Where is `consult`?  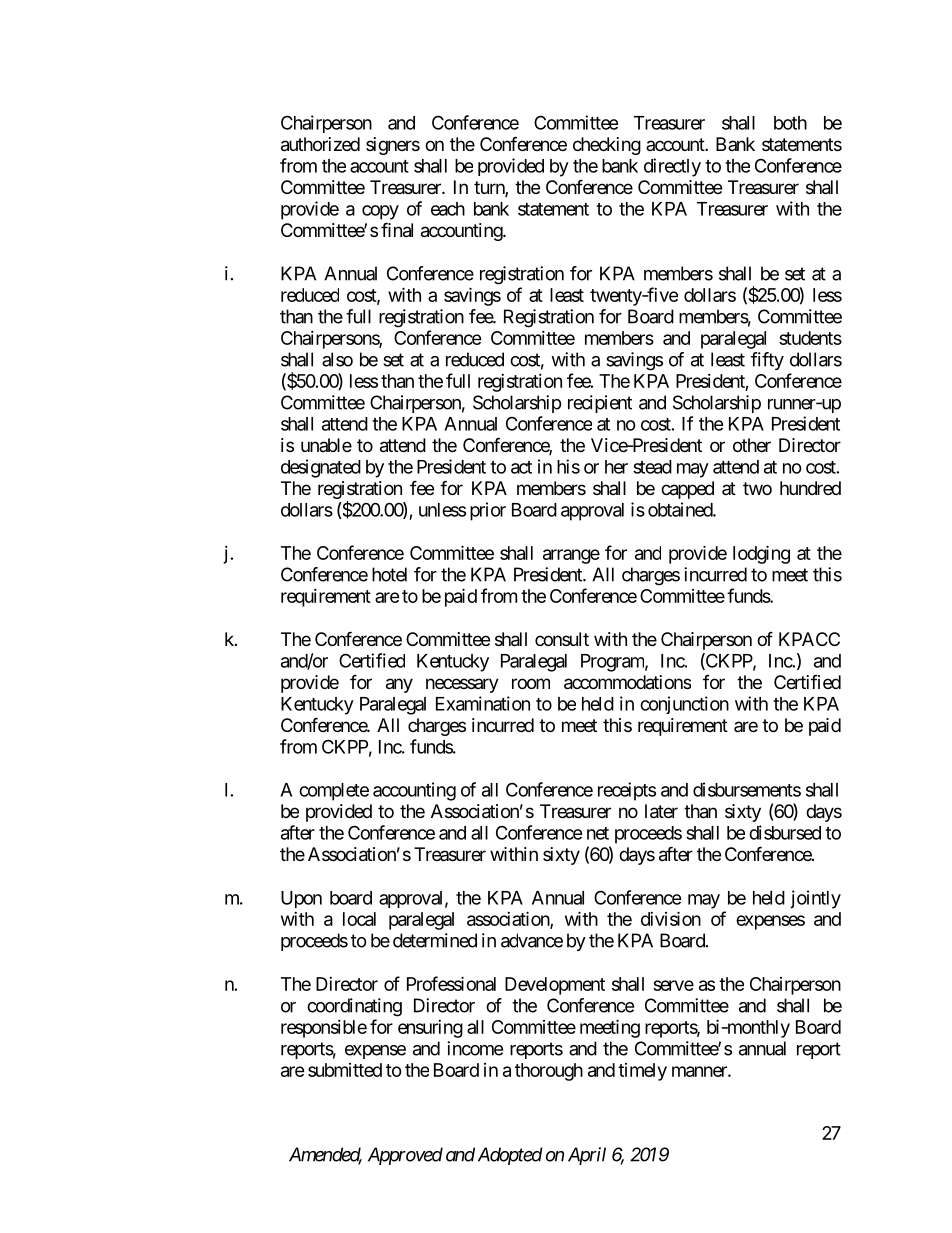 consult is located at coordinates (562, 639).
